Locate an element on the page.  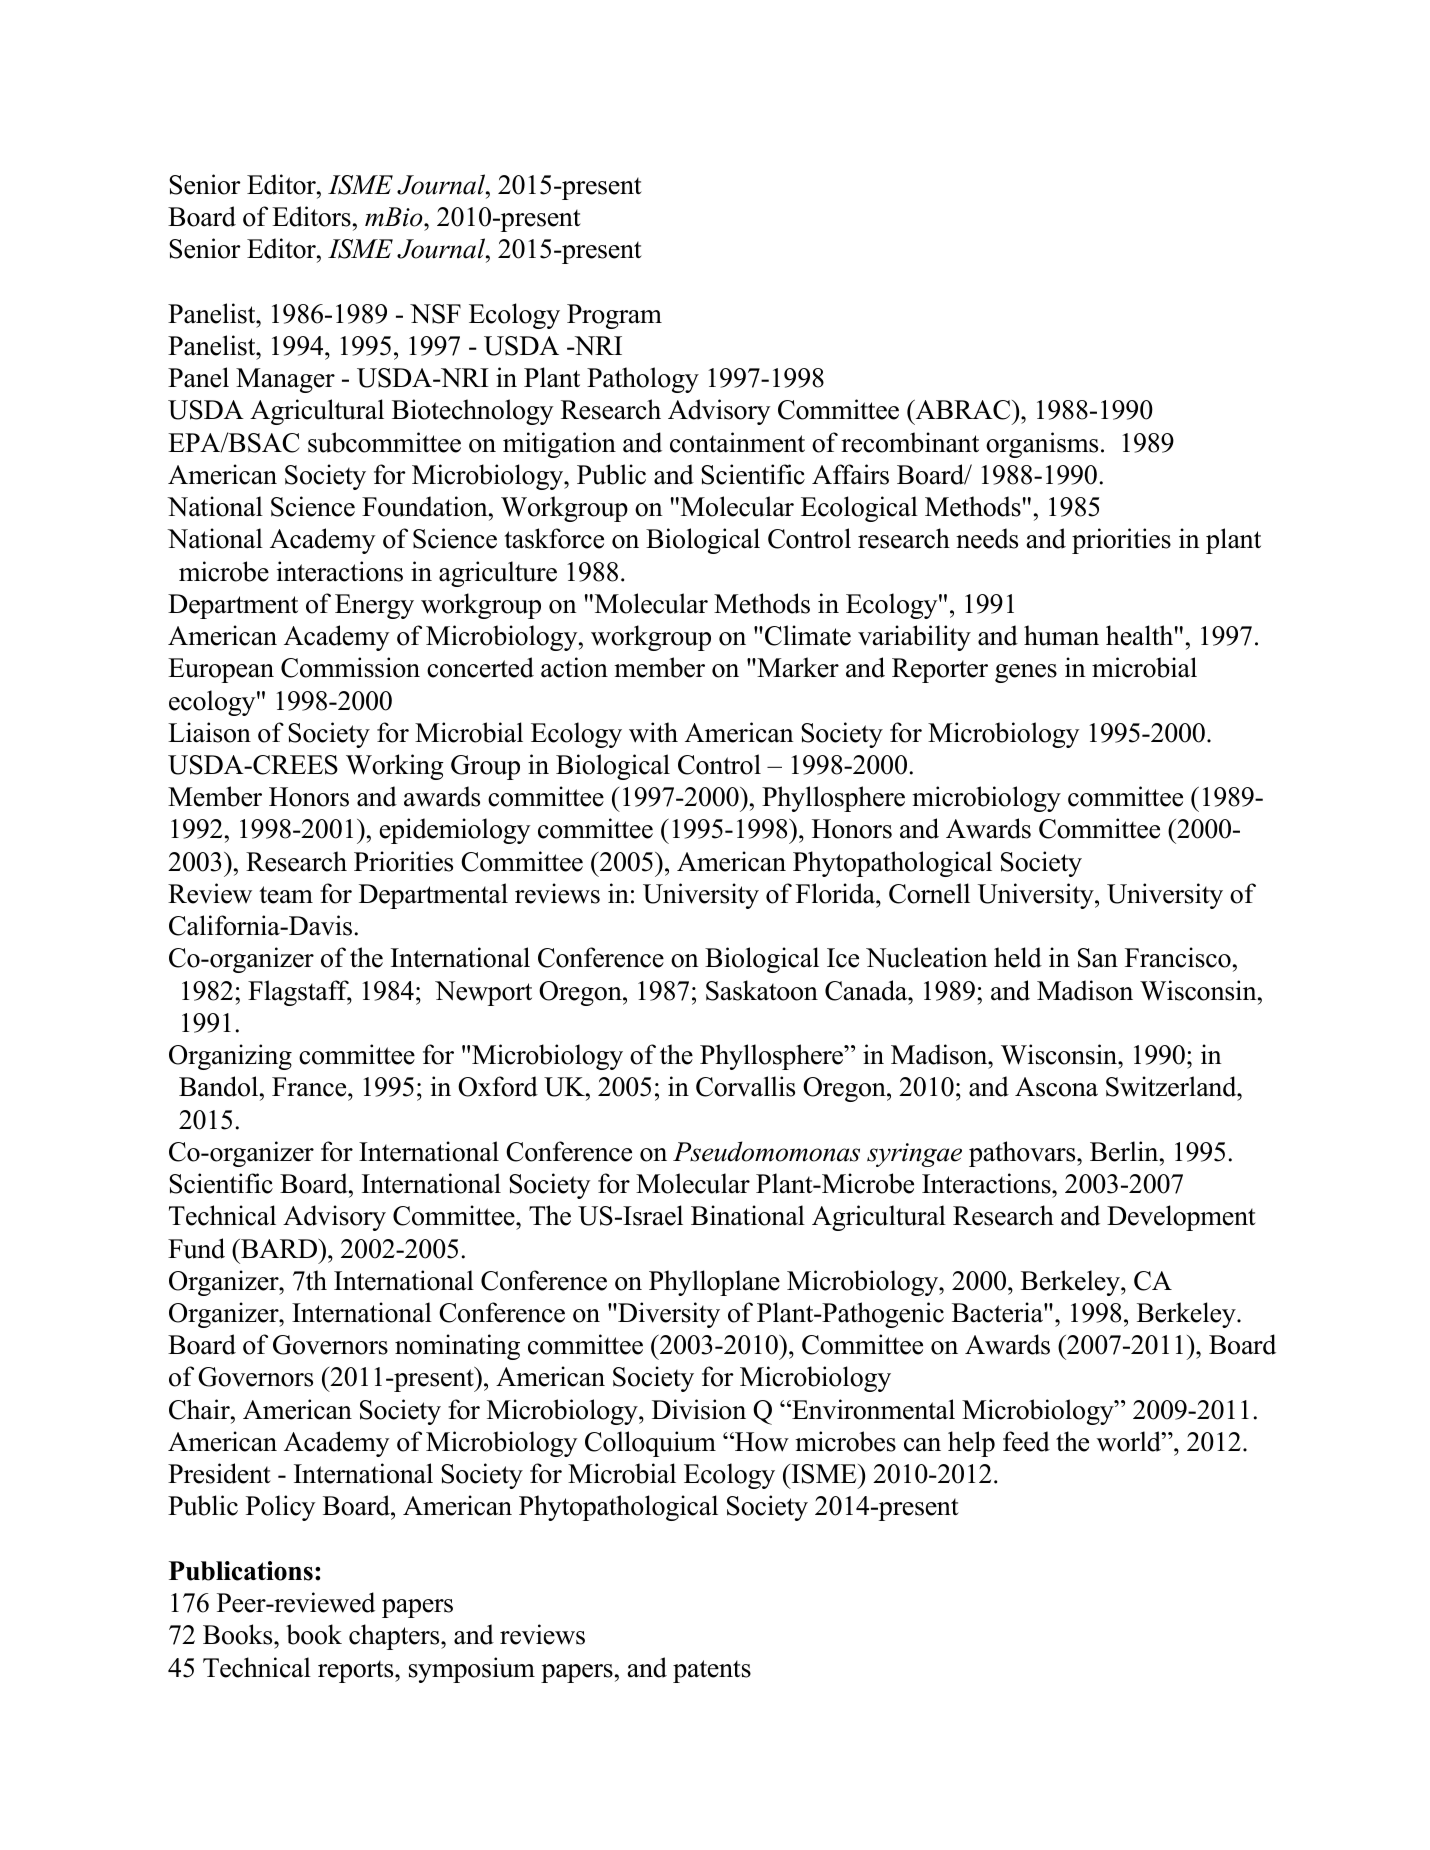
Florida is located at coordinates (836, 893).
